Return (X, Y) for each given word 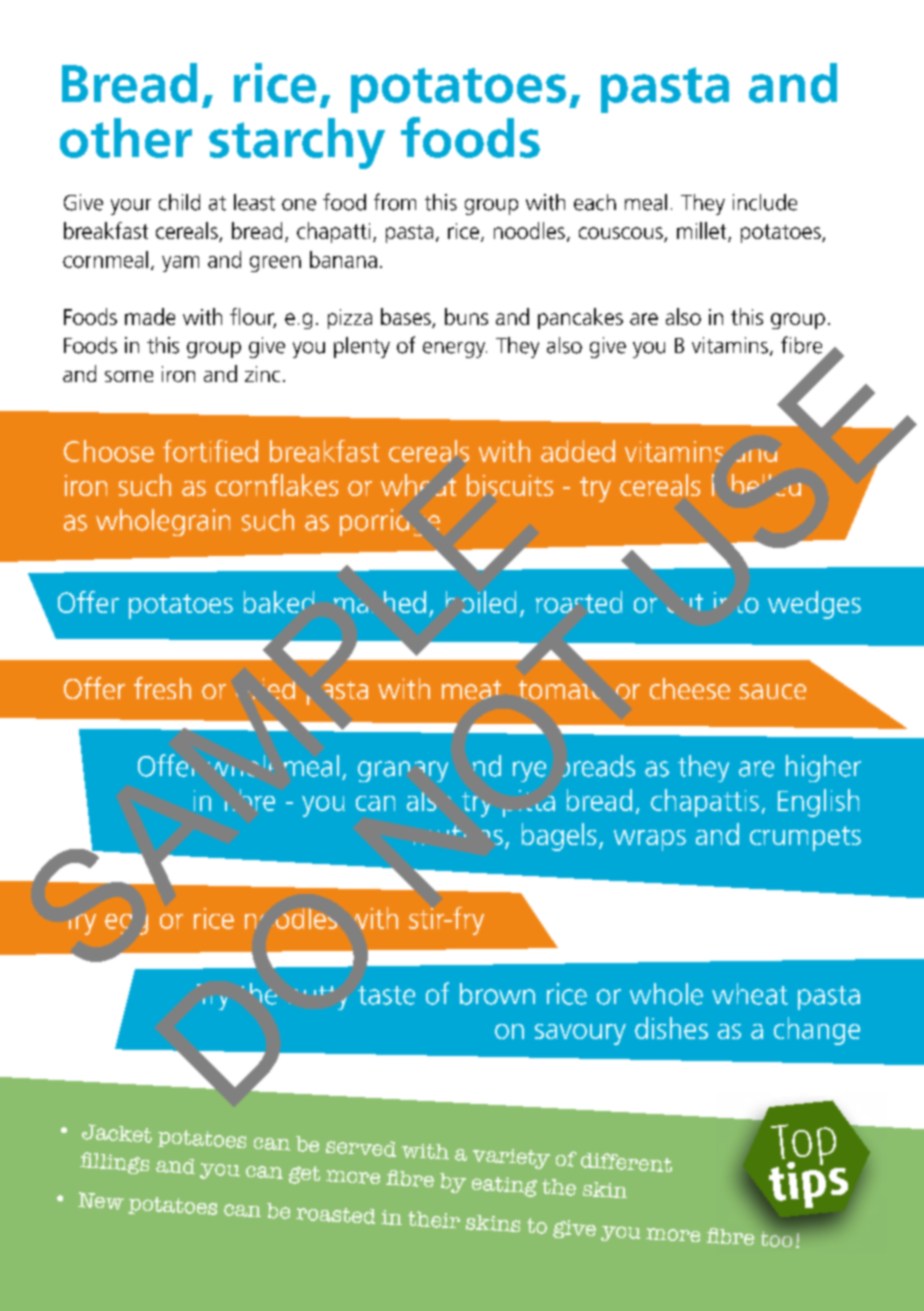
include (765, 202)
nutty (318, 998)
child (179, 202)
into (736, 602)
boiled (481, 602)
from (395, 202)
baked (279, 602)
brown (497, 994)
